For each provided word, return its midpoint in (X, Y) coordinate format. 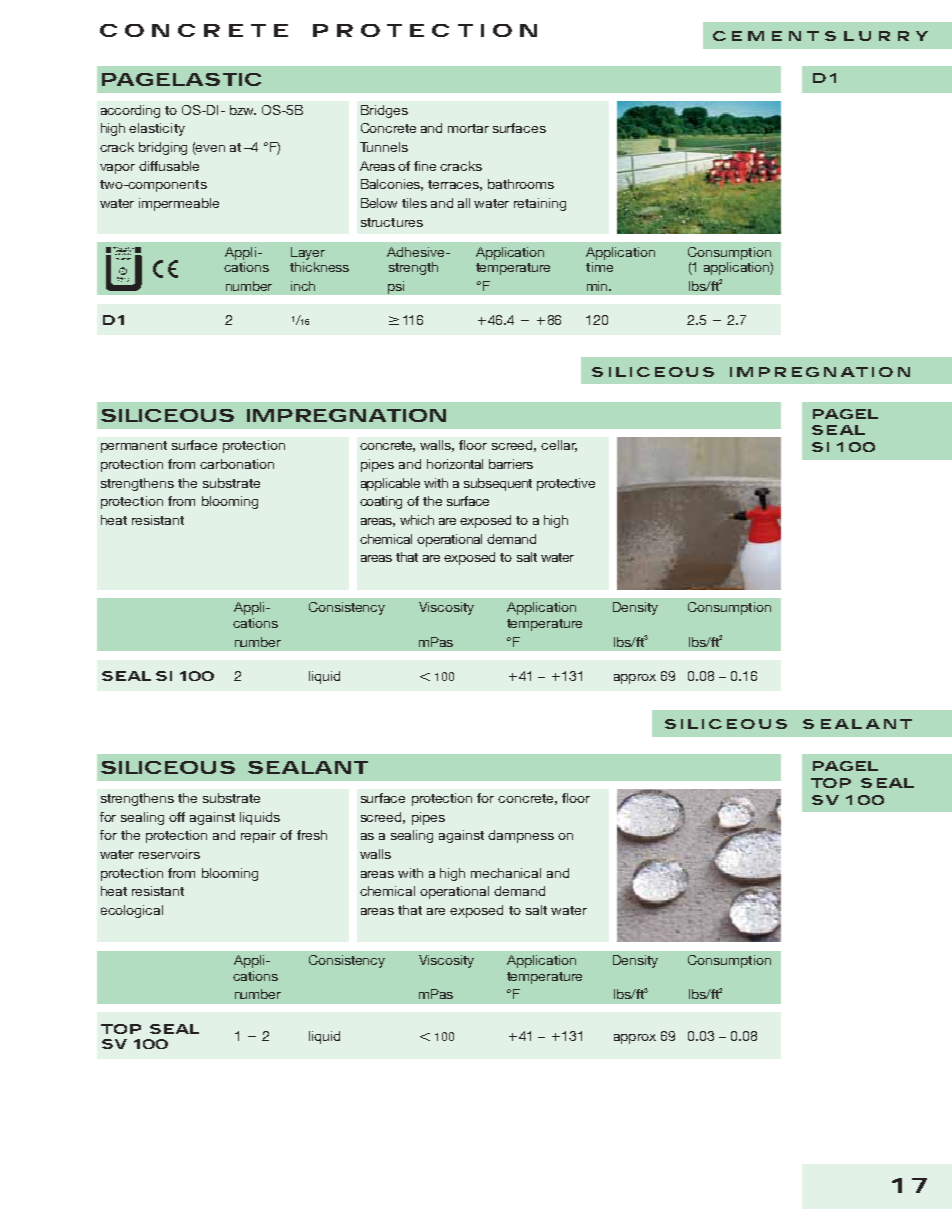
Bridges (384, 111)
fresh (312, 835)
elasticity (157, 129)
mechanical (506, 873)
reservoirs (169, 854)
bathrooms (521, 184)
